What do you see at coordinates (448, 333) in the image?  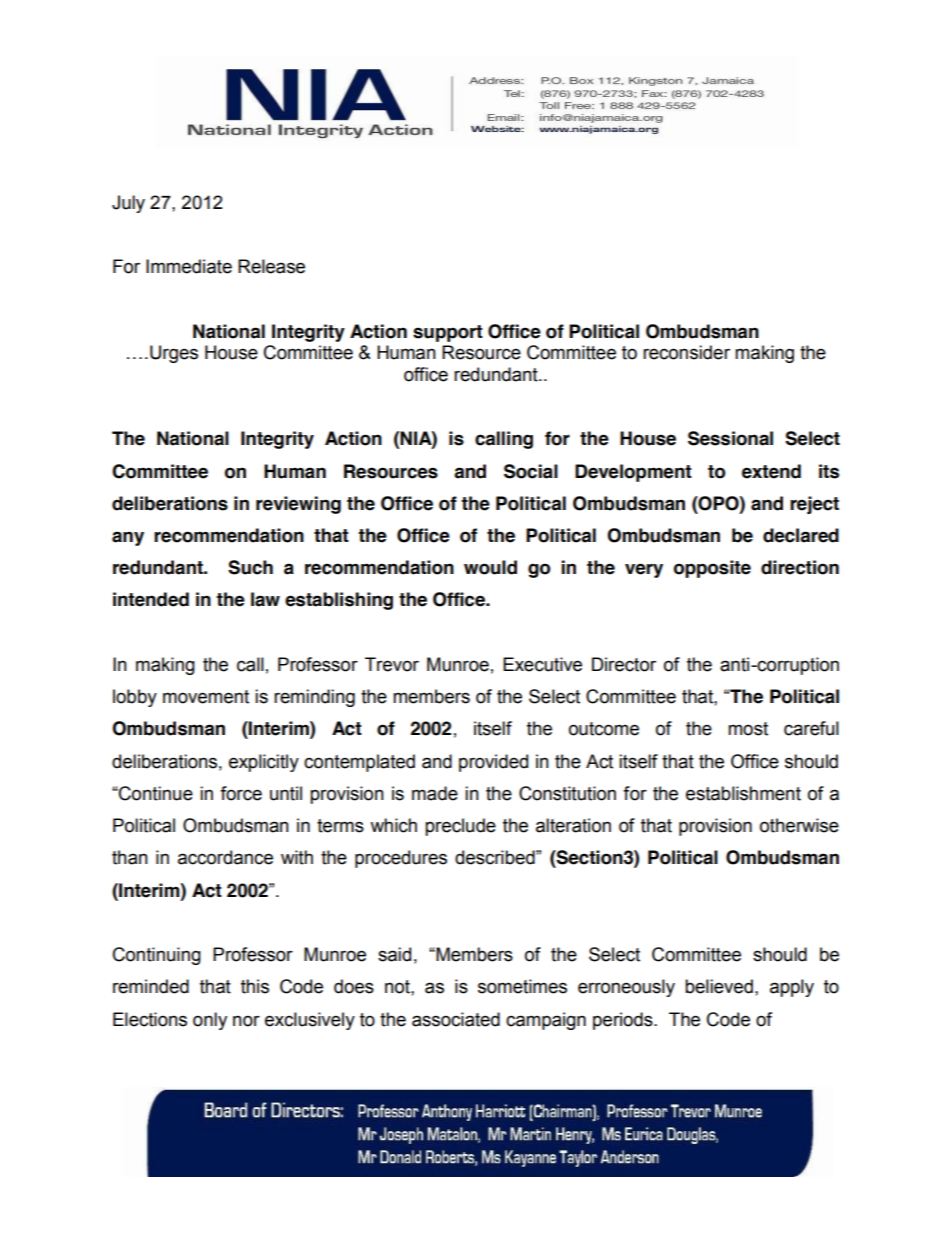 I see `support` at bounding box center [448, 333].
